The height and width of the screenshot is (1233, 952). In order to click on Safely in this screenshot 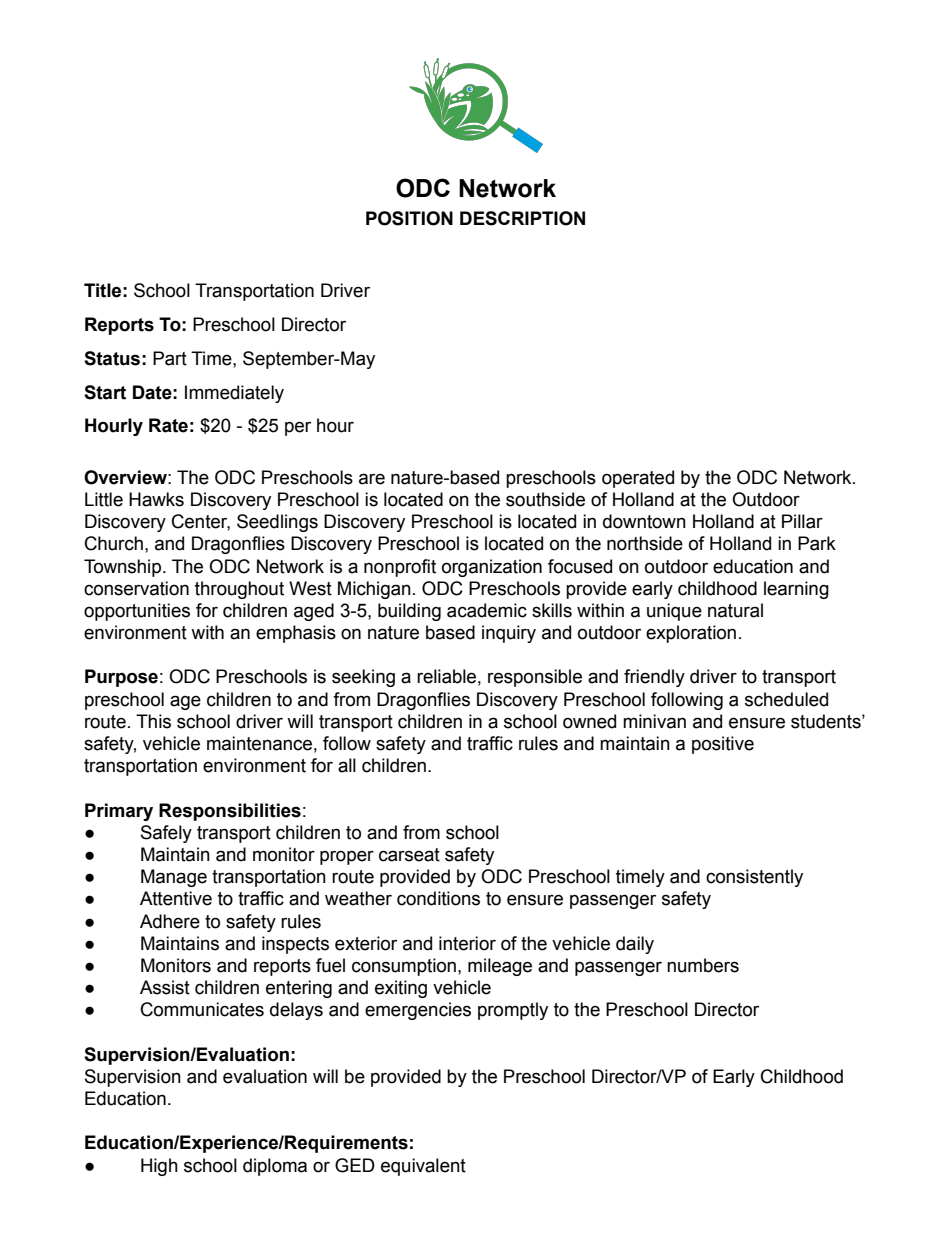, I will do `click(166, 834)`.
